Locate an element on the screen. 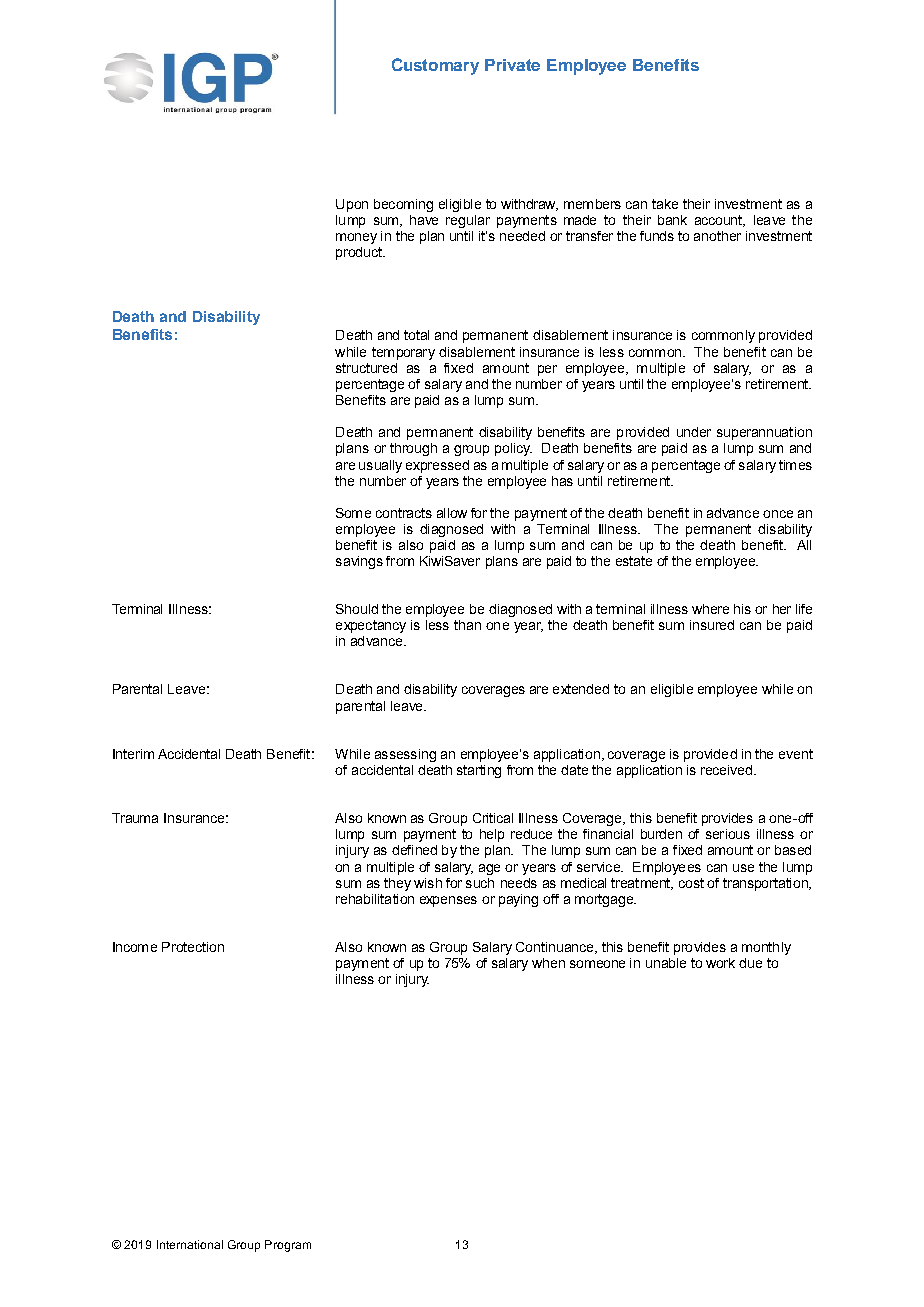 The height and width of the screenshot is (1307, 924). Customary is located at coordinates (435, 66).
